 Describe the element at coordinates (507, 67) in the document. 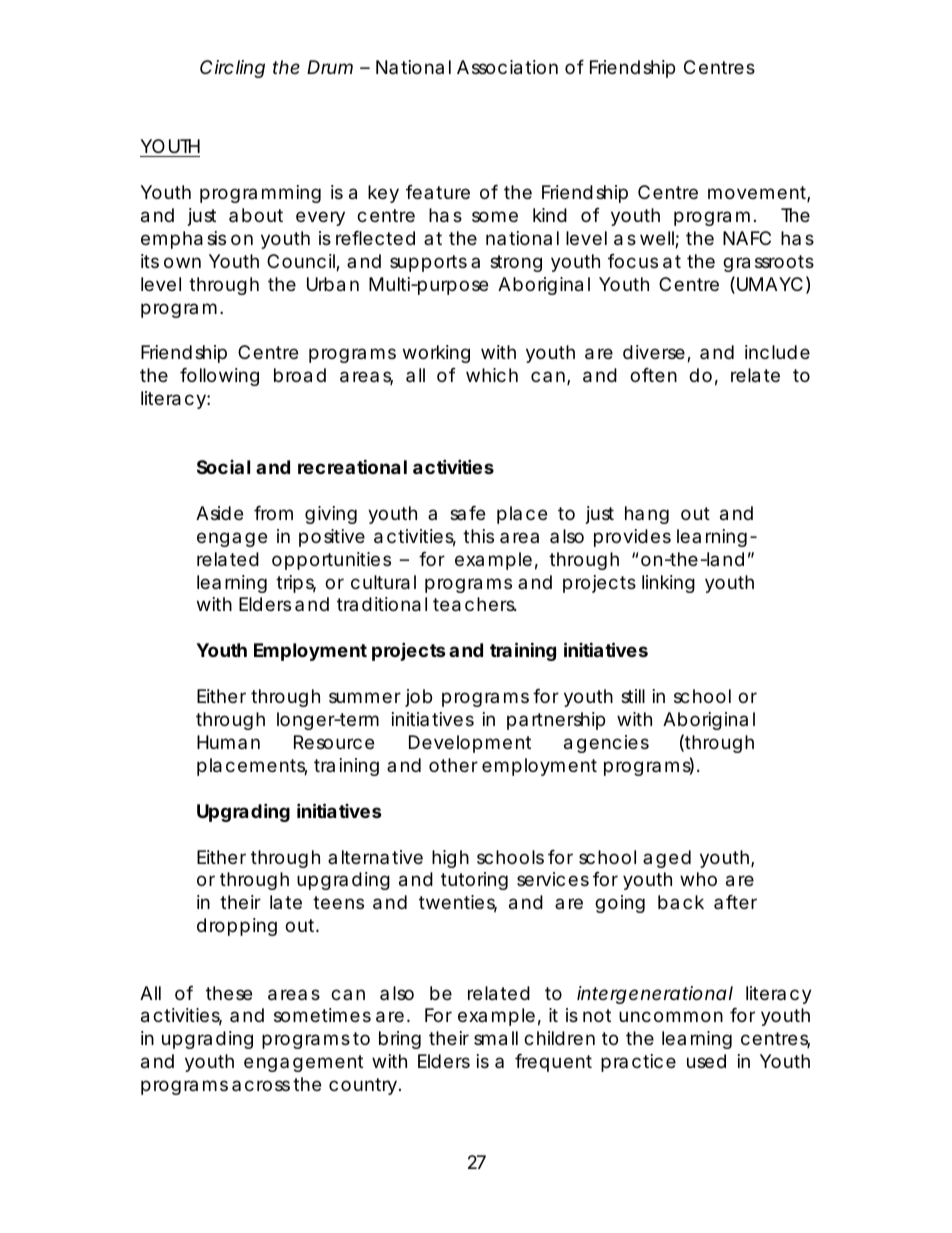

I see `Association` at that location.
